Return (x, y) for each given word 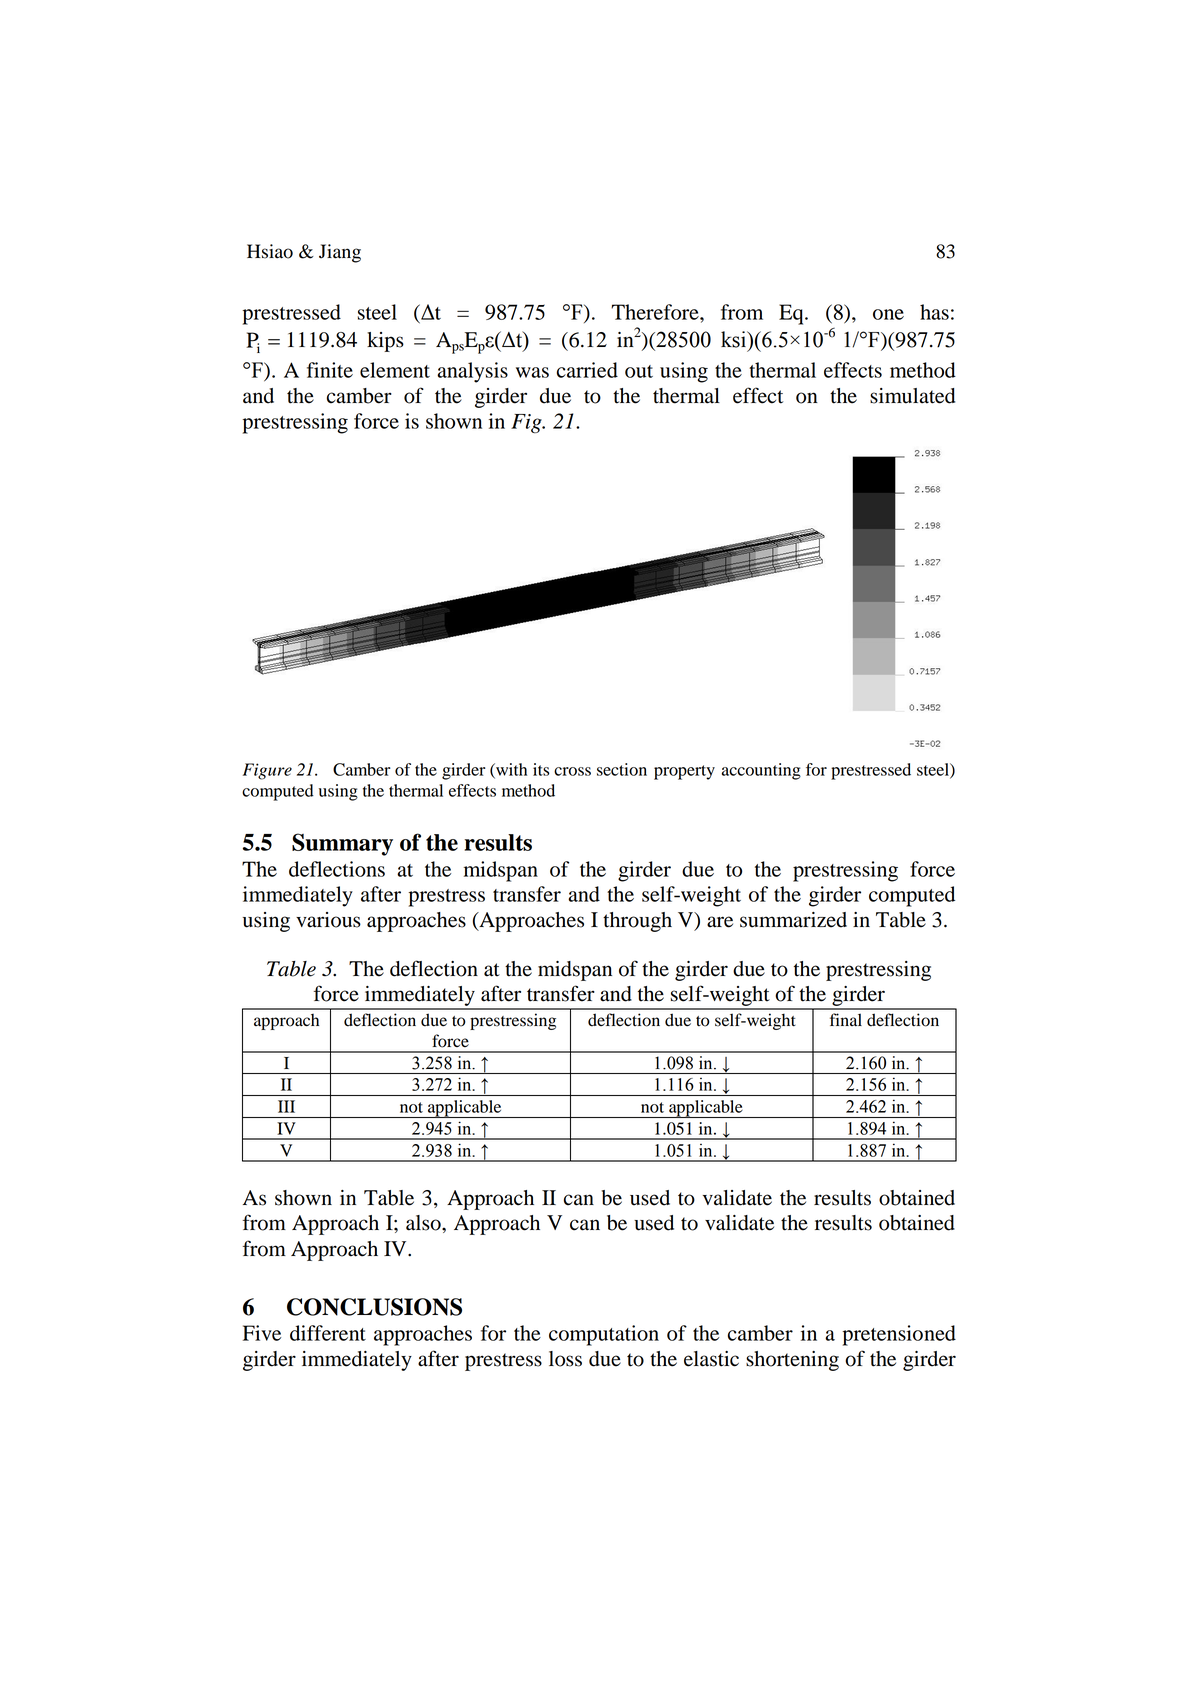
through (637, 922)
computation (604, 1335)
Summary (342, 844)
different (328, 1333)
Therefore (656, 312)
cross (572, 771)
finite (330, 370)
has (934, 312)
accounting (761, 771)
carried (587, 370)
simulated (912, 396)
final (846, 1019)
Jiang (340, 253)
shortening (792, 1361)
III (286, 1106)
